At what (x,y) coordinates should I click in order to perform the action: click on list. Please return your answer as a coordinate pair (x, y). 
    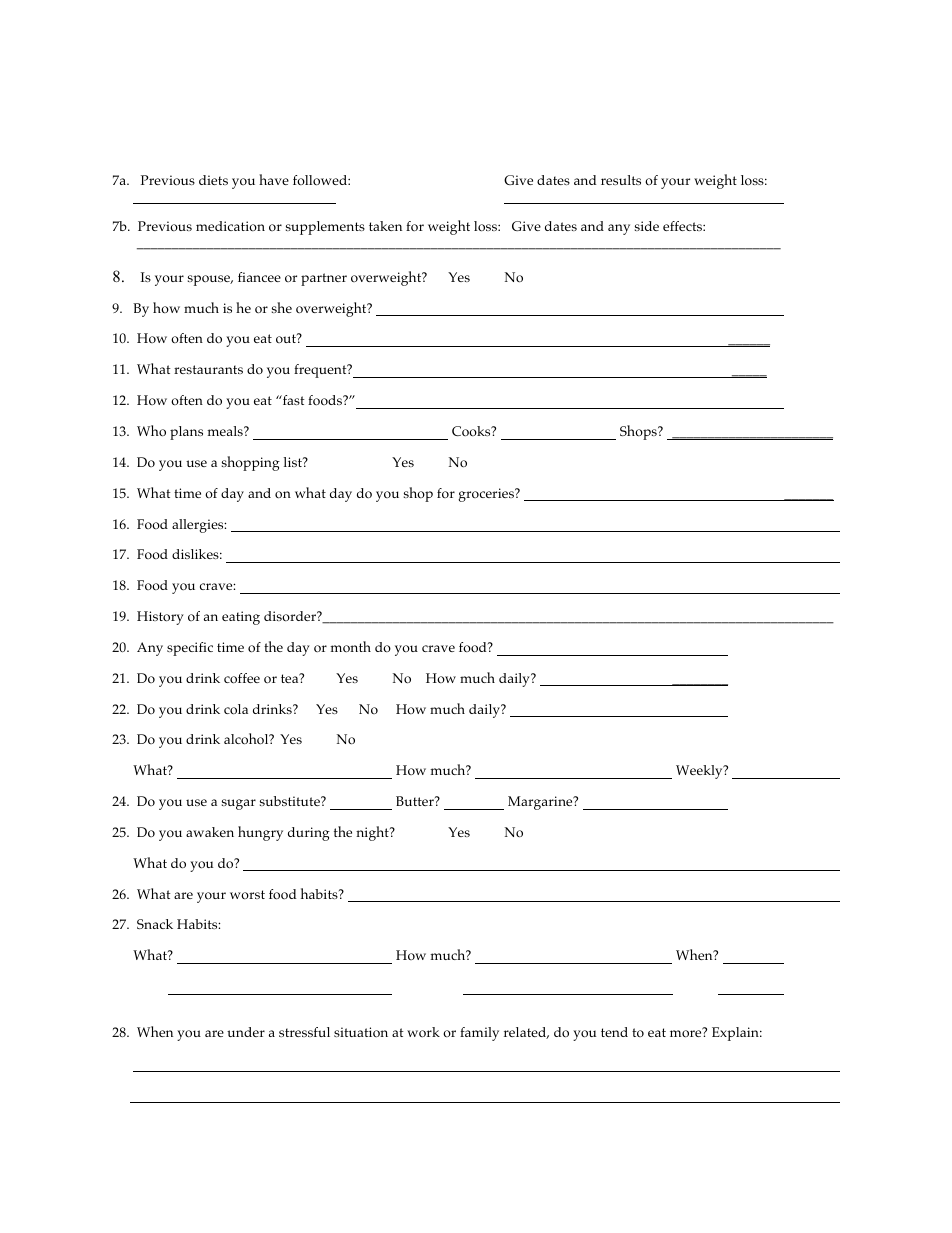
    Looking at the image, I should click on (294, 462).
